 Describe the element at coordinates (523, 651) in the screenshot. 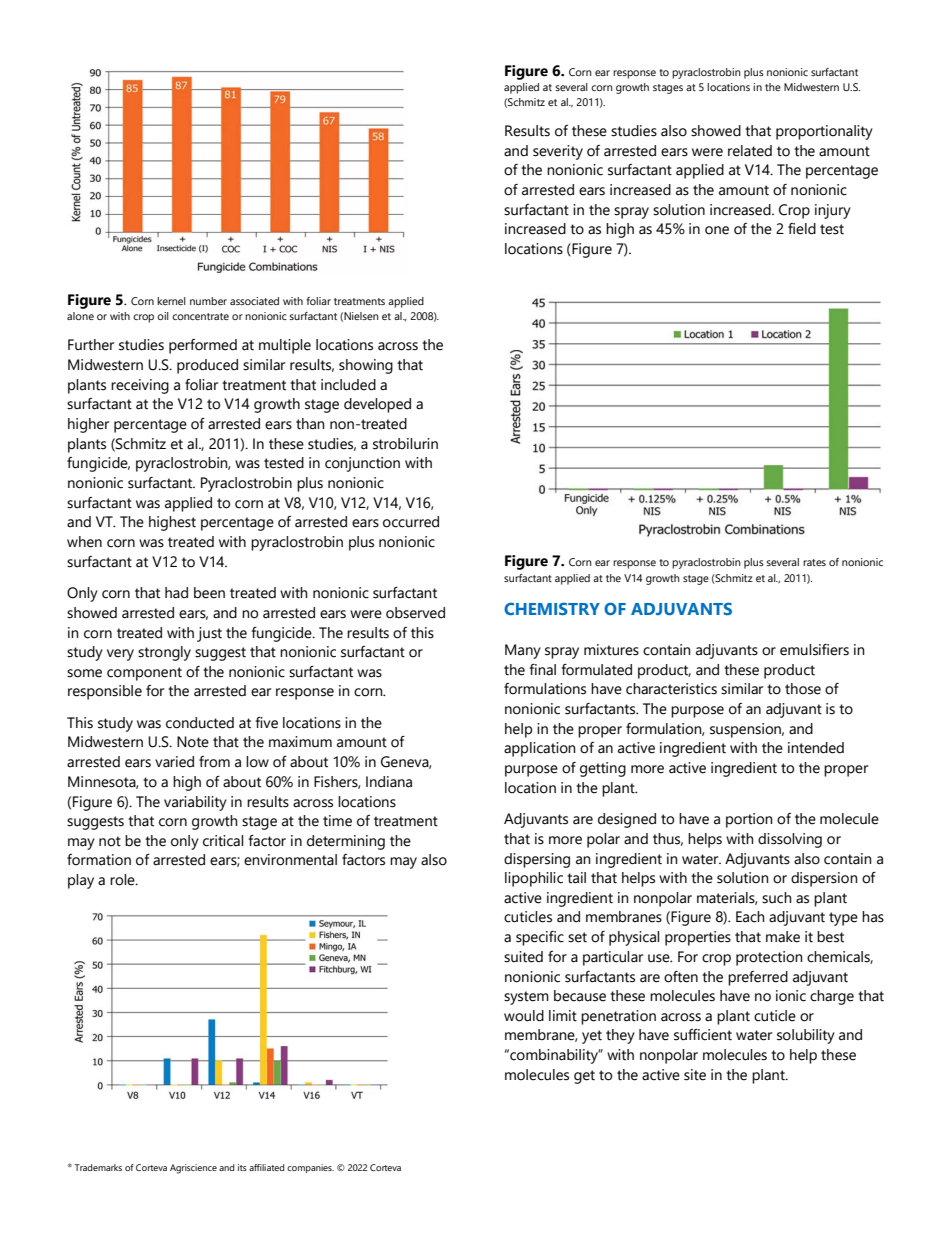

I see `Many` at that location.
